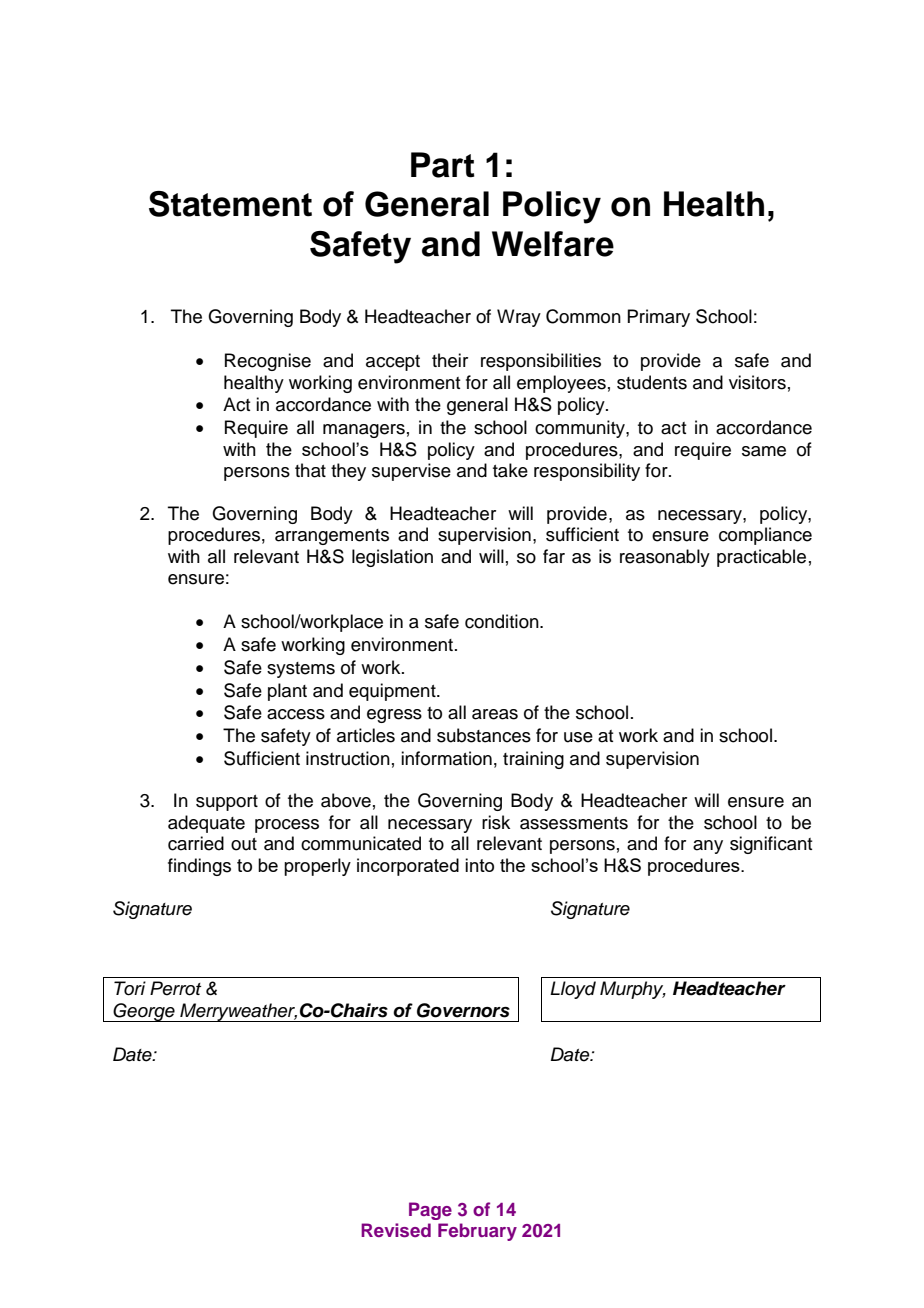 This image has height=1308, width=924. I want to click on areas, so click(495, 714).
